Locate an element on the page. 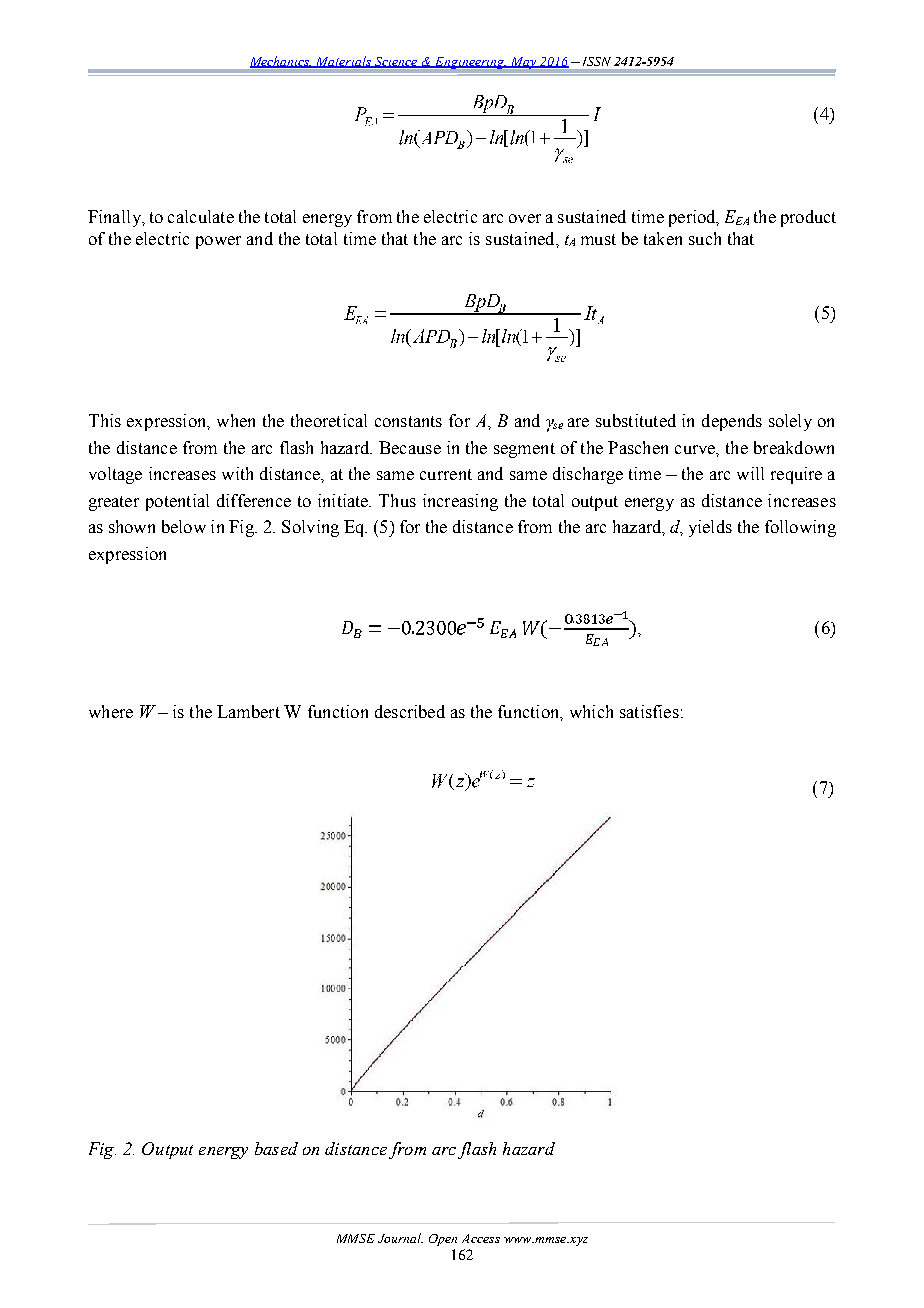  Mechanics is located at coordinates (281, 62).
